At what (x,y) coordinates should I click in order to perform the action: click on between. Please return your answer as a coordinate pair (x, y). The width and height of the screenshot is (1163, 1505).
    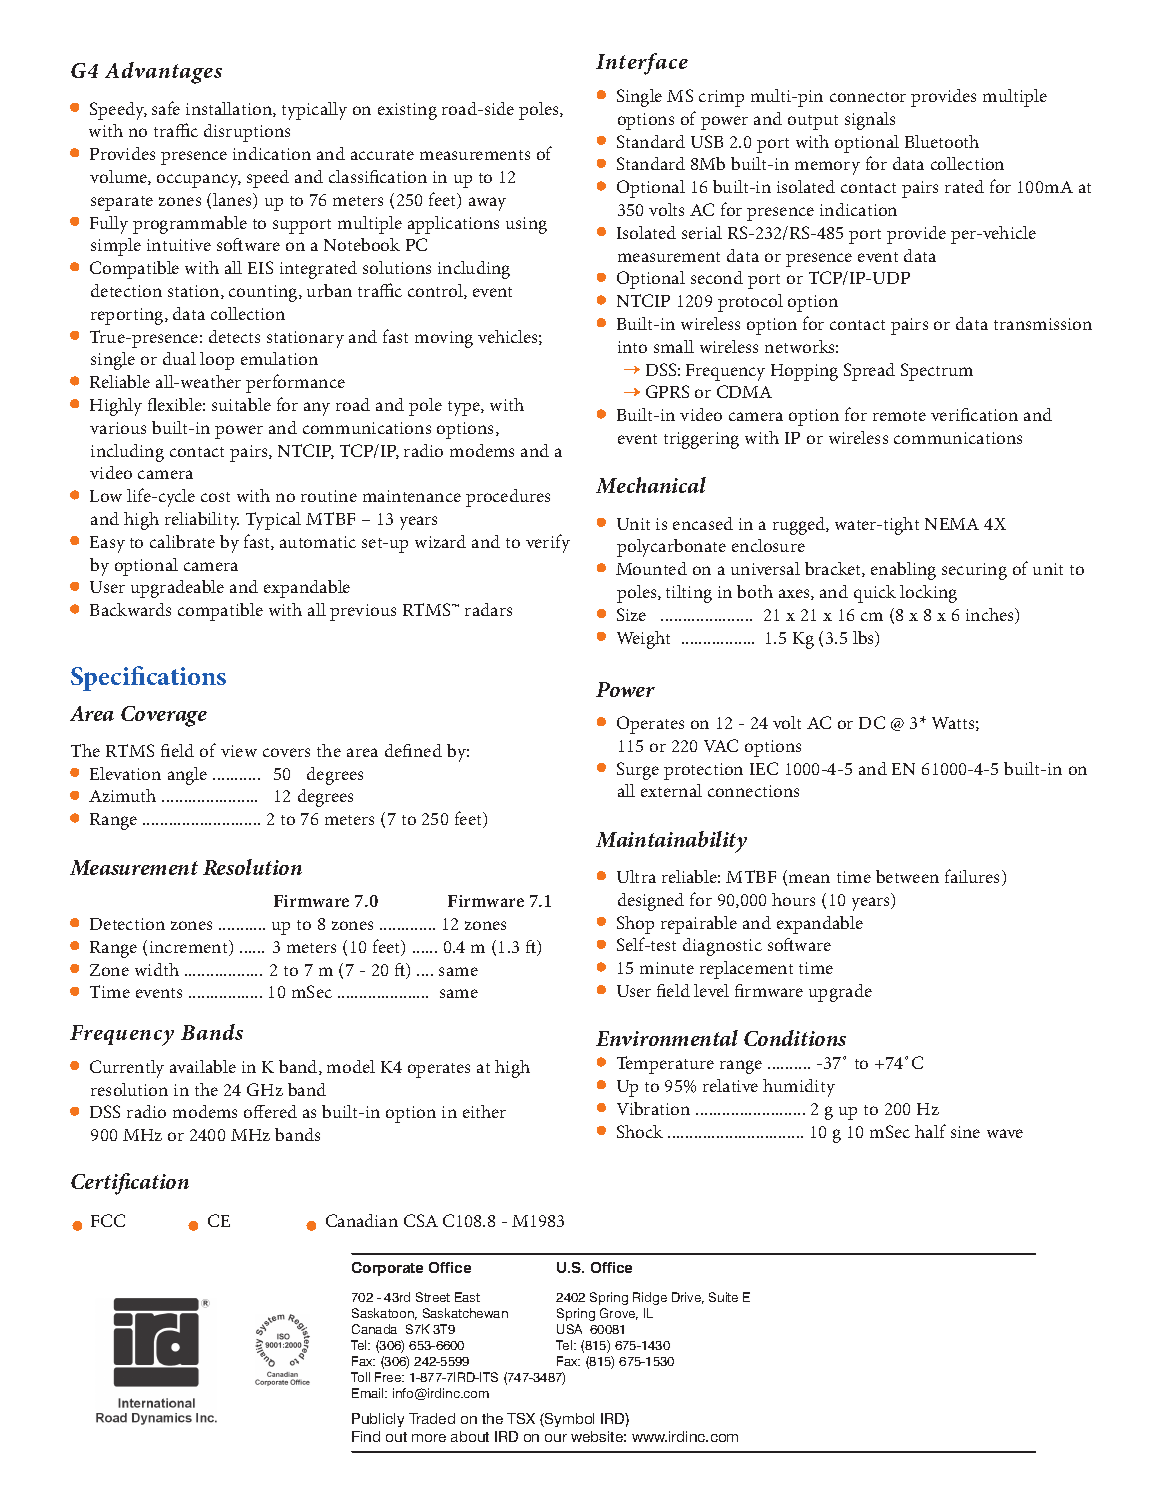
    Looking at the image, I should click on (907, 876).
